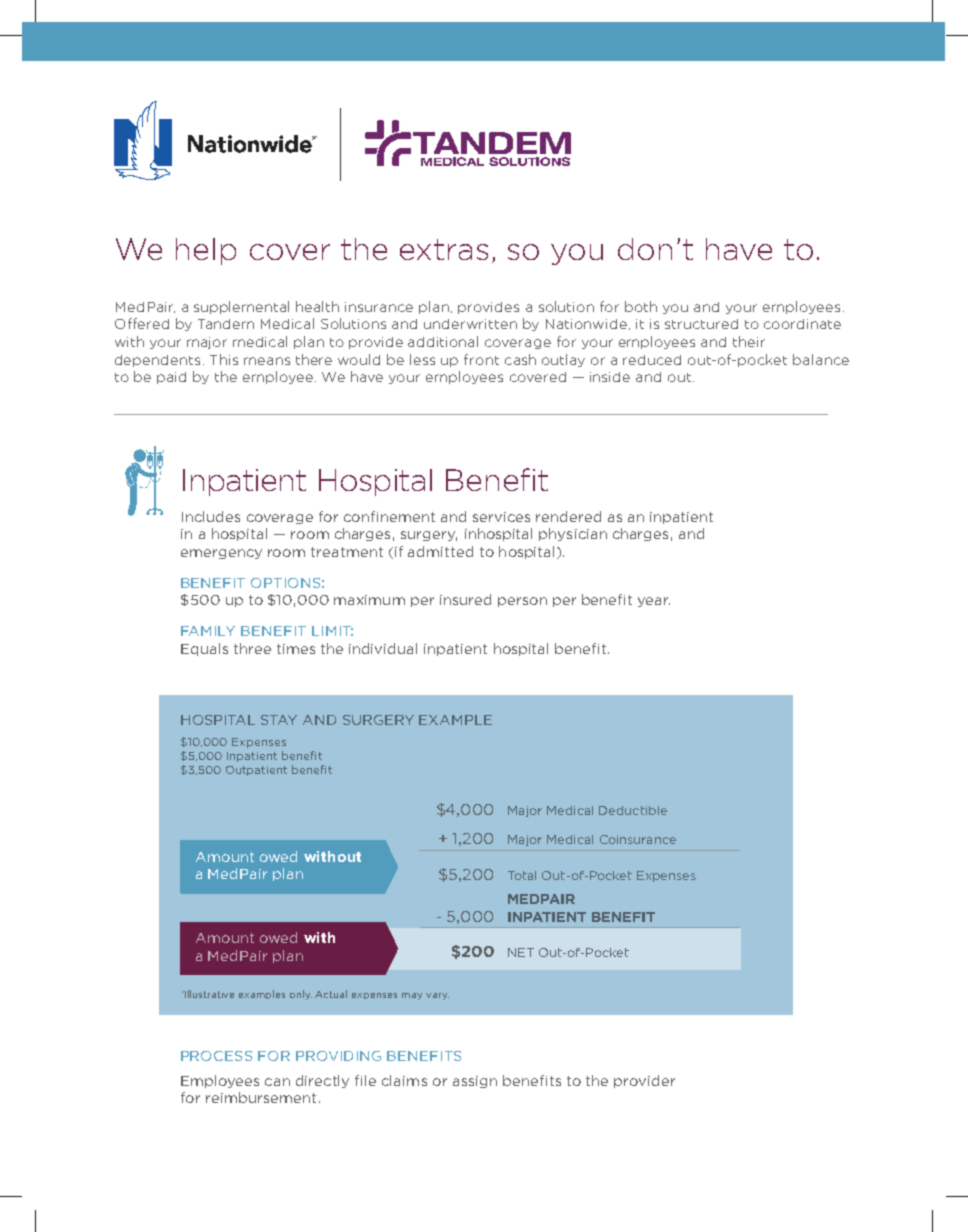 The height and width of the screenshot is (1232, 968). What do you see at coordinates (633, 810) in the screenshot?
I see `Deductible` at bounding box center [633, 810].
